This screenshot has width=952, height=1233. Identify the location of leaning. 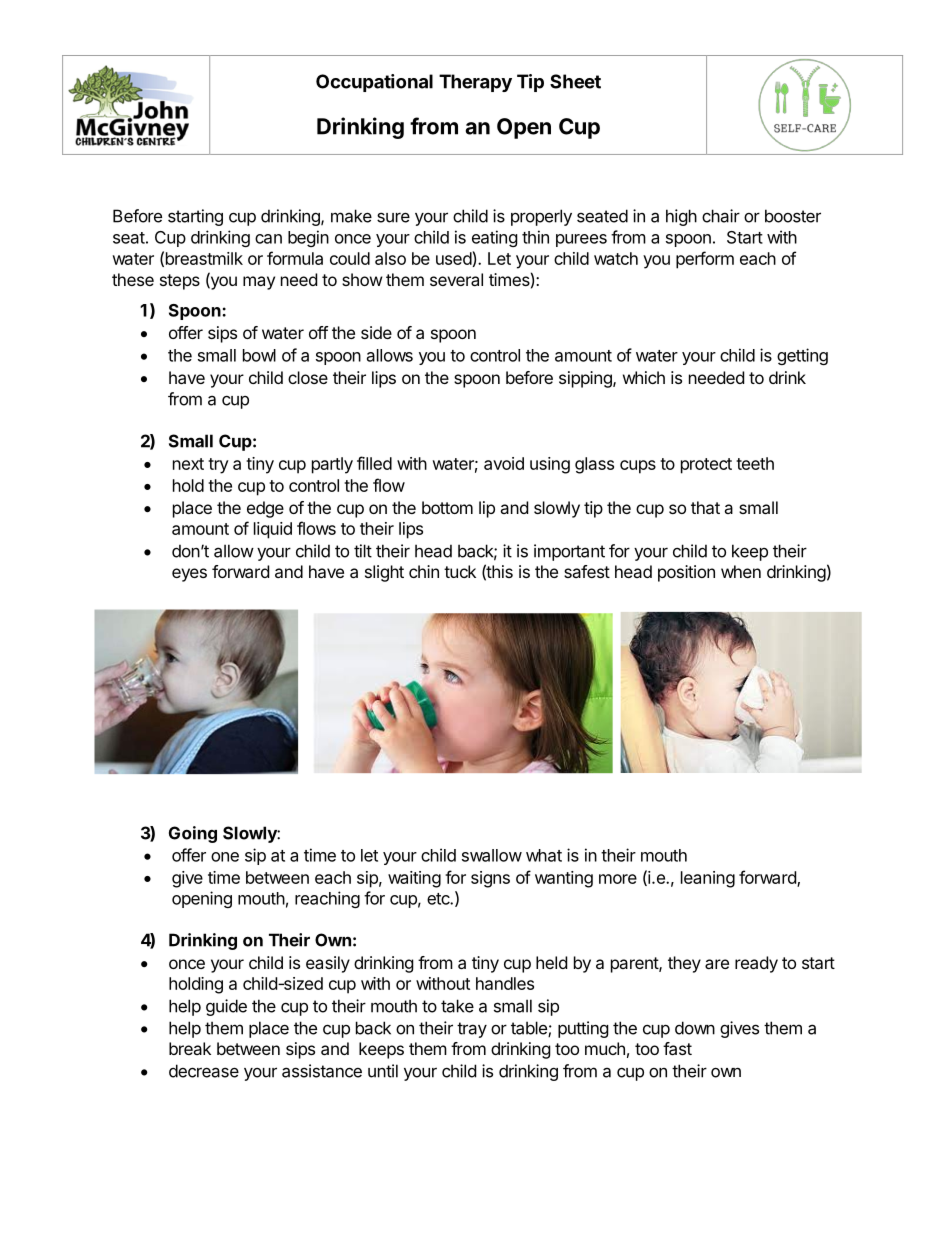
(708, 879).
